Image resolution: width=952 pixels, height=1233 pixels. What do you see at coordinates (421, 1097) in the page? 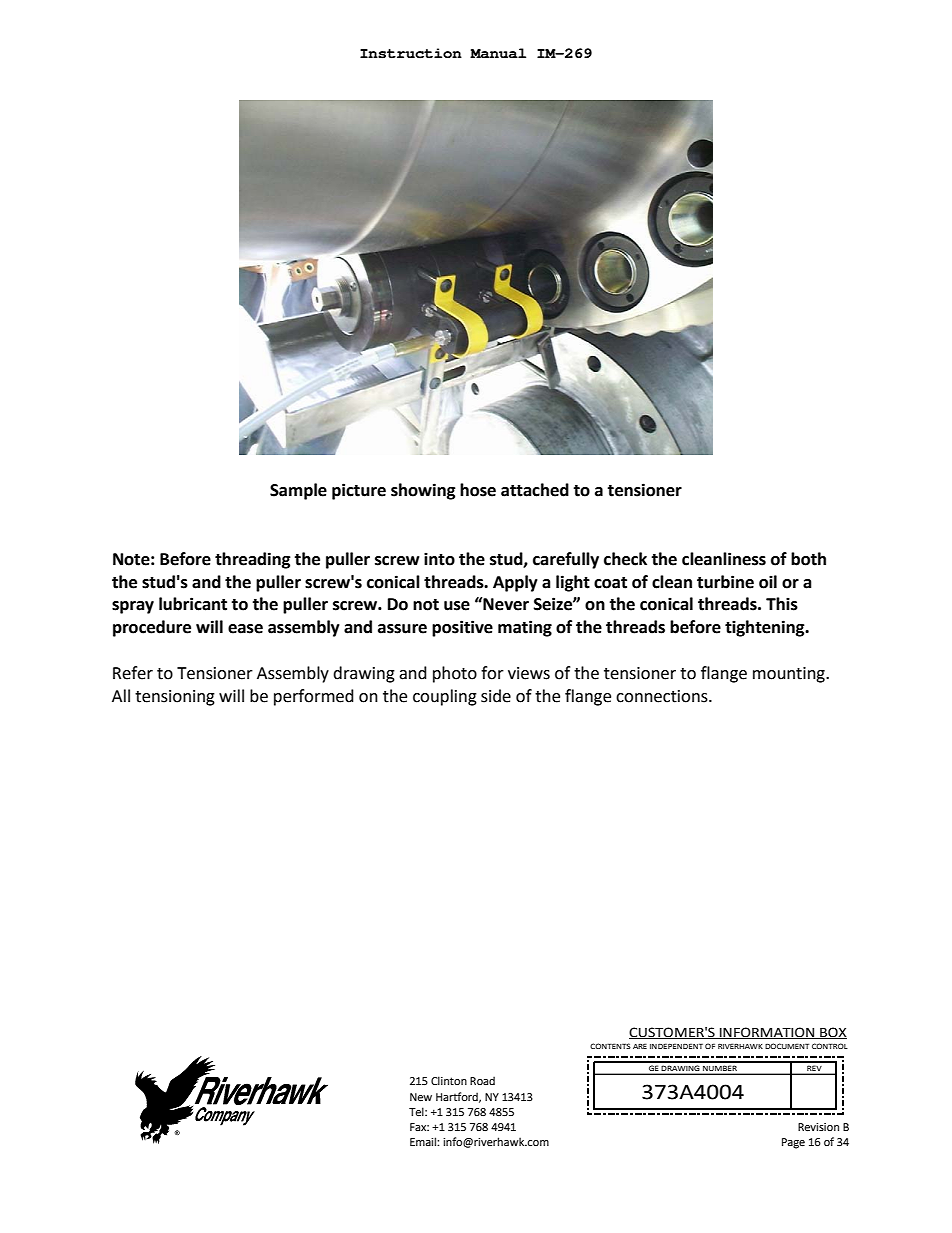
I see `New` at bounding box center [421, 1097].
